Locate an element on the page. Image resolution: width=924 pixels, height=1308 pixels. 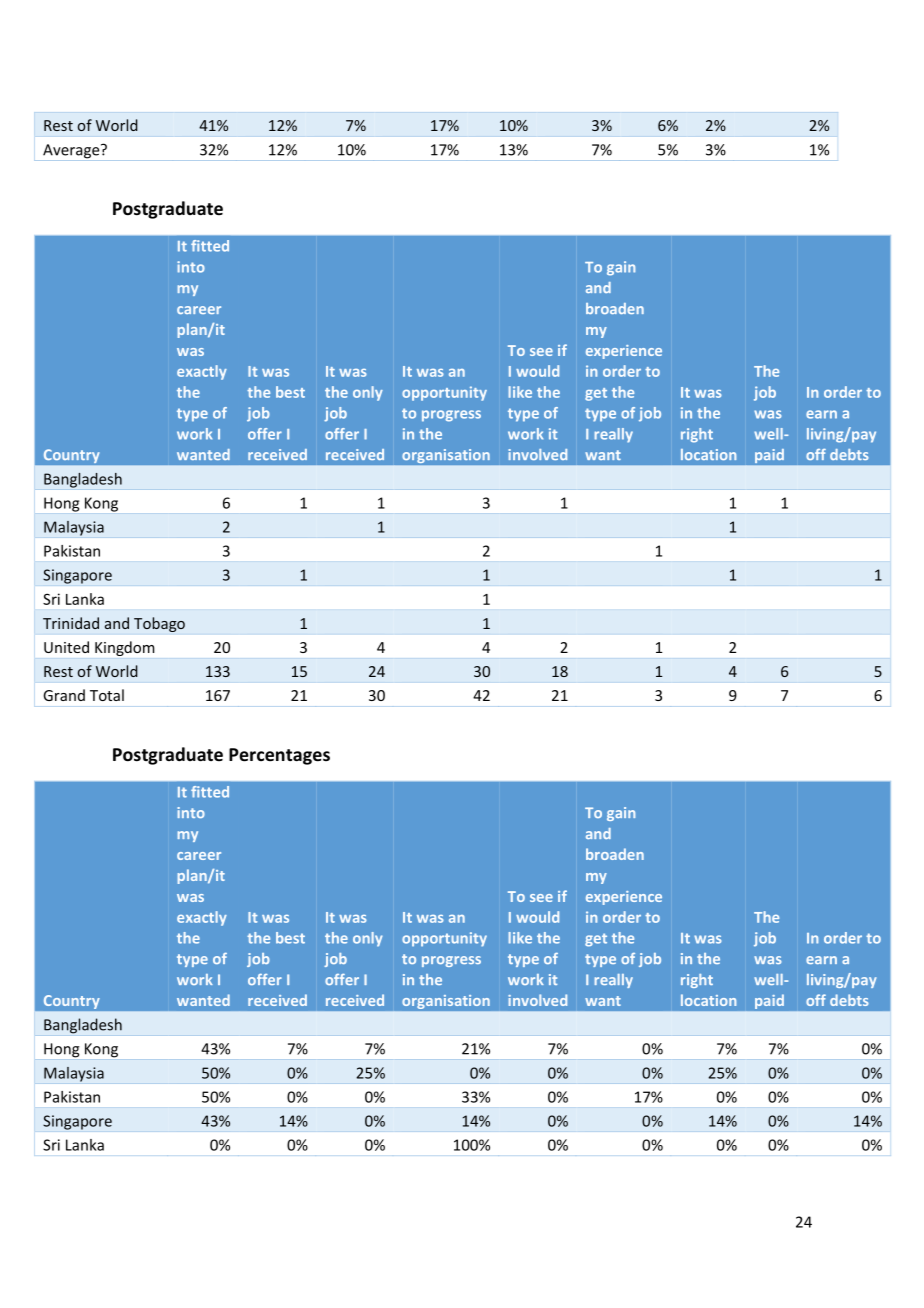
United is located at coordinates (66, 647).
